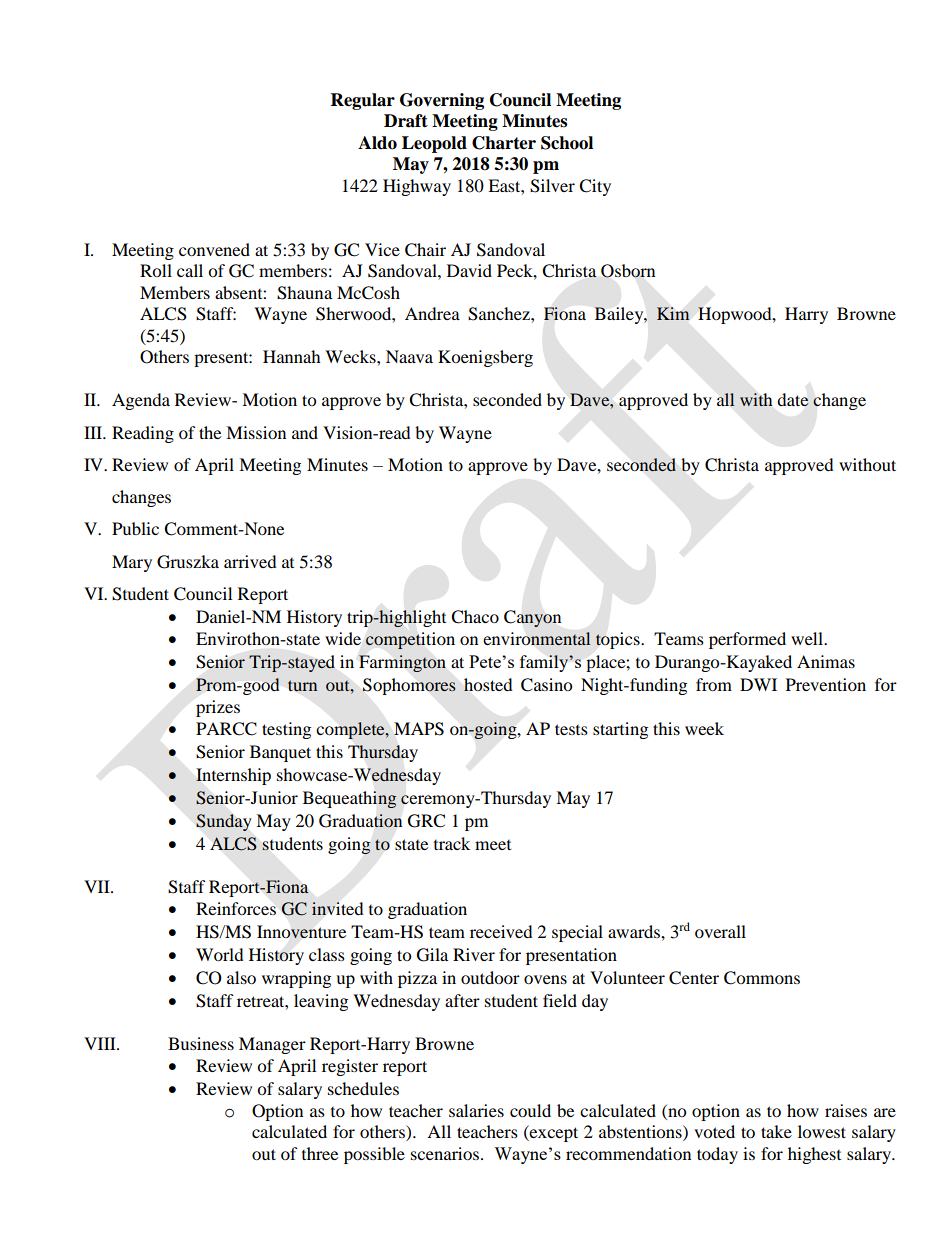 This image has height=1233, width=952. Describe the element at coordinates (500, 314) in the image. I see `Sanchez` at that location.
